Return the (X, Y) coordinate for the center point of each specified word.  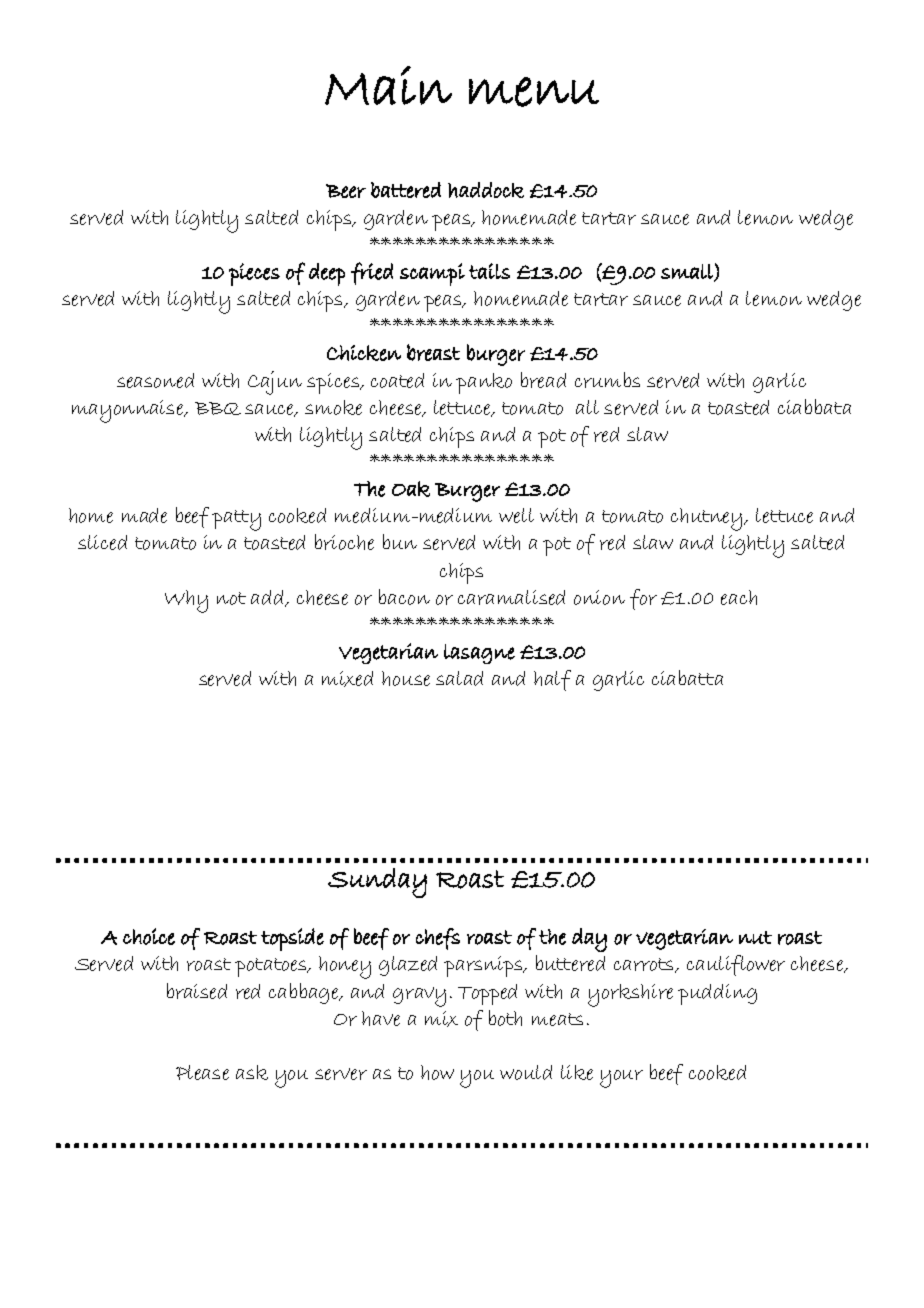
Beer (346, 191)
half (552, 680)
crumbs (607, 380)
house (406, 678)
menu (534, 92)
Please (202, 1072)
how (437, 1072)
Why (186, 601)
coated (397, 380)
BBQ (218, 408)
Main (388, 85)
